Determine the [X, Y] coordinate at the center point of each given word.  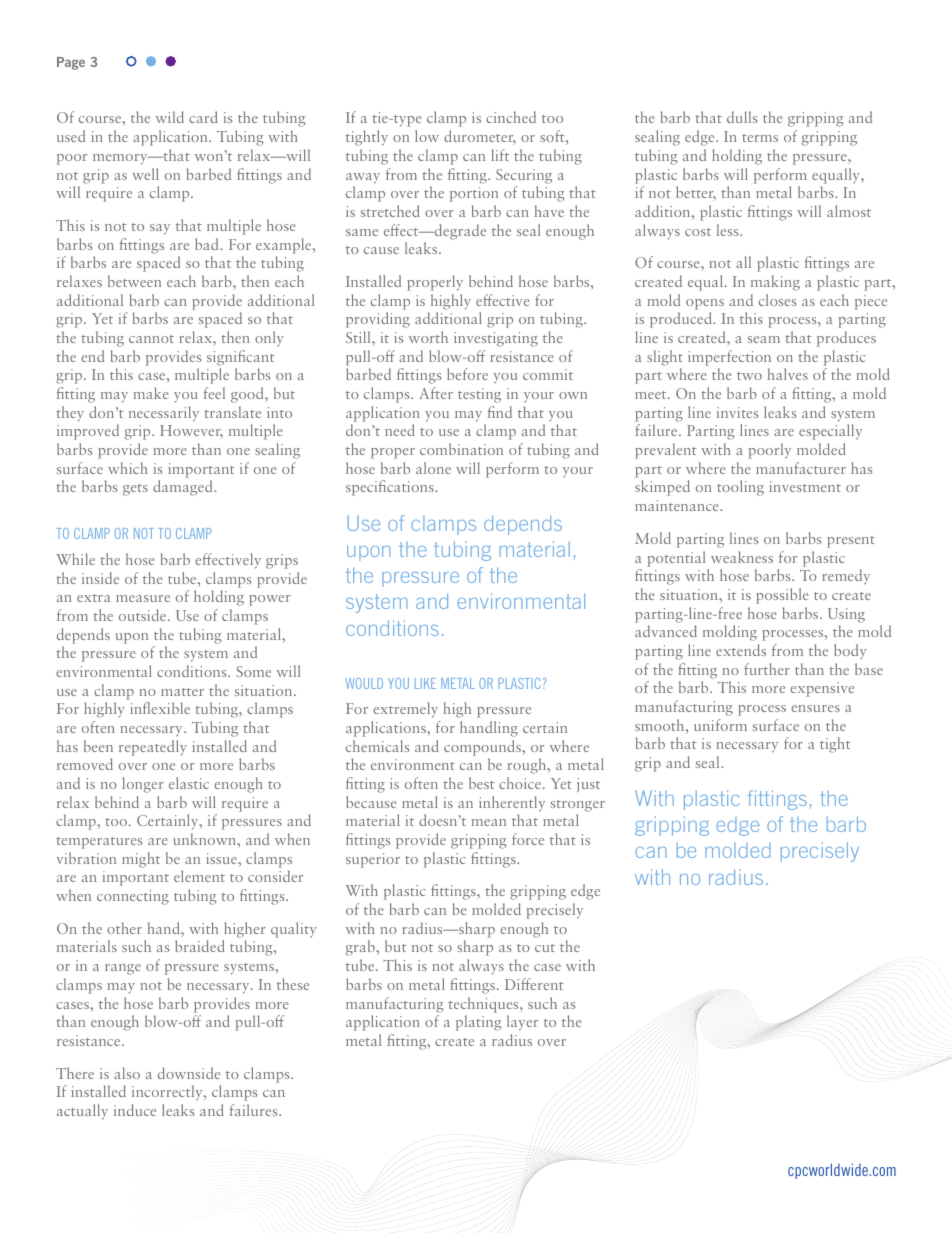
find [500, 412]
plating [478, 1023]
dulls [742, 117]
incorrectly [168, 1093]
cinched [511, 117]
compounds [483, 748]
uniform [720, 725]
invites [737, 412]
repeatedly [153, 748]
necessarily [164, 414]
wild [170, 117]
